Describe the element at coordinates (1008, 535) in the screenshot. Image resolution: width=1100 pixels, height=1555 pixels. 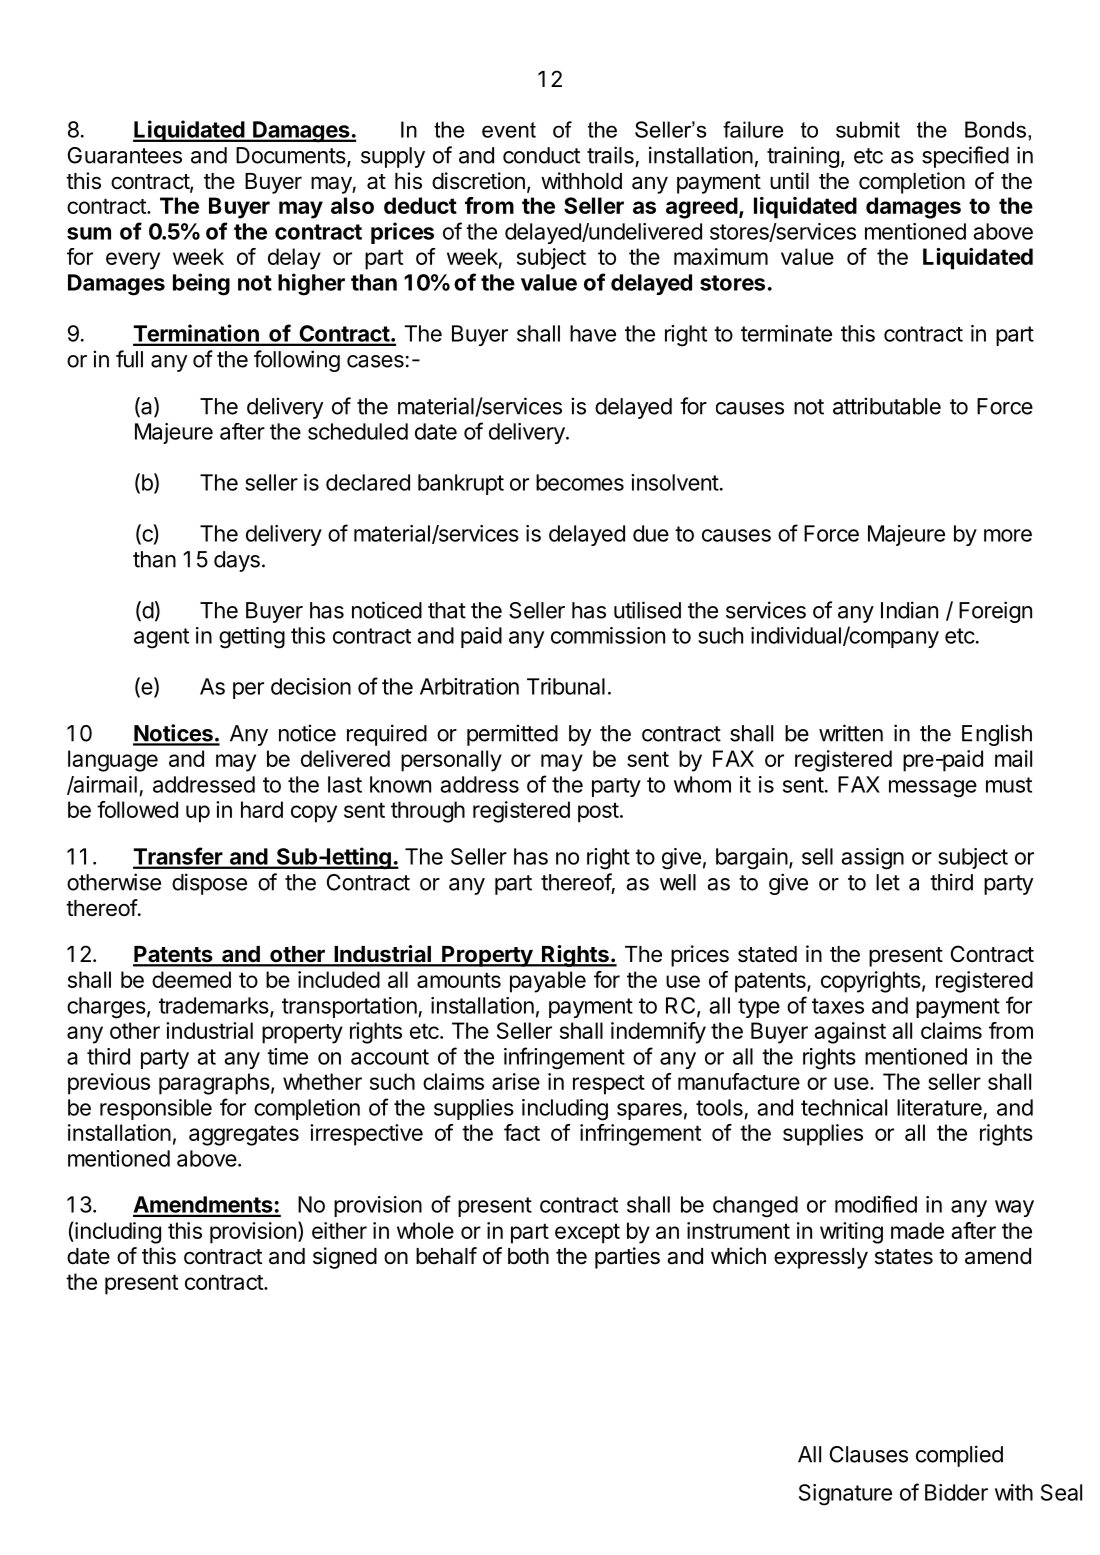
I see `more` at that location.
